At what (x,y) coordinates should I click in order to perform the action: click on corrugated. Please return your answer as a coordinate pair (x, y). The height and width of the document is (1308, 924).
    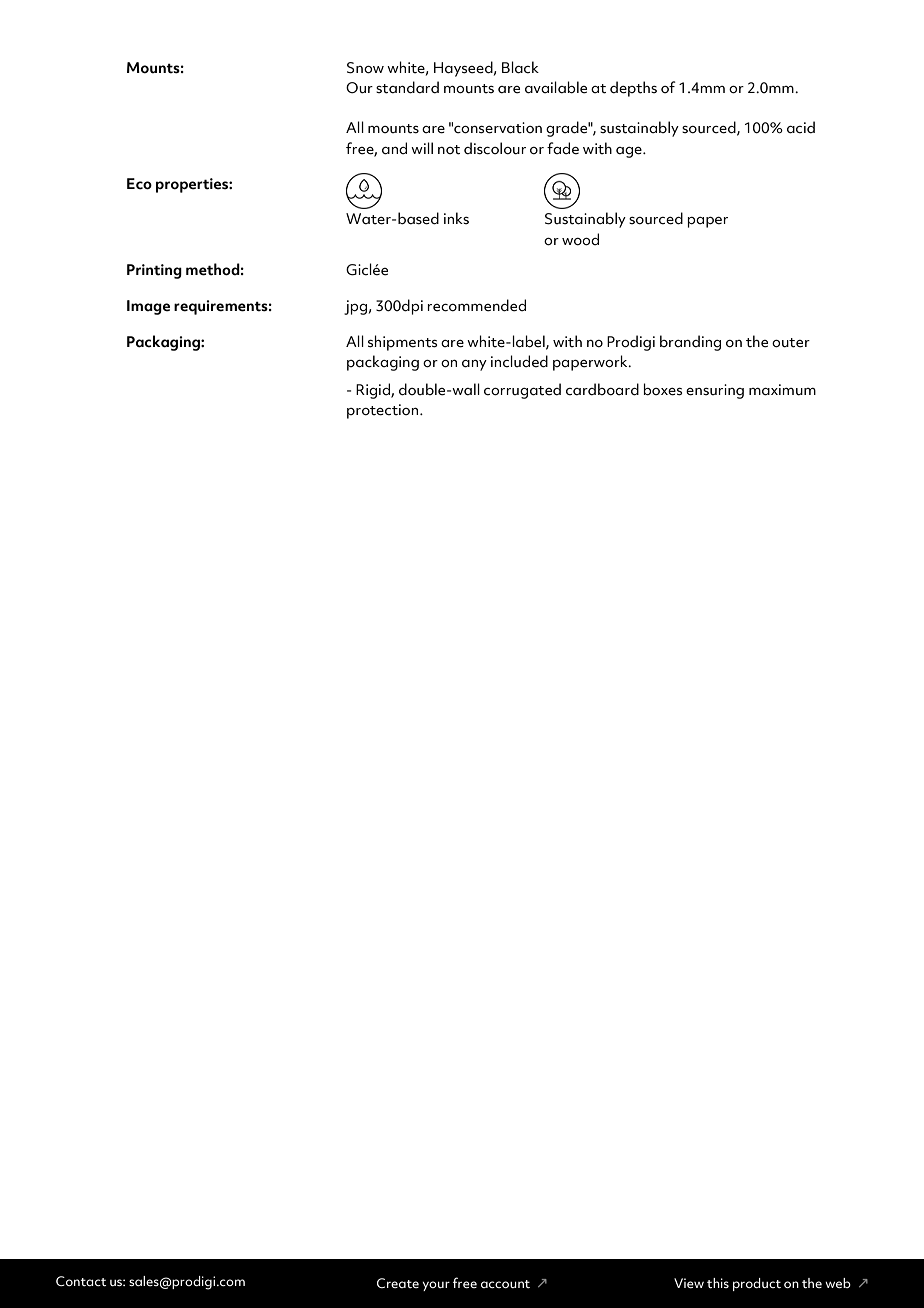
    Looking at the image, I should click on (522, 391).
